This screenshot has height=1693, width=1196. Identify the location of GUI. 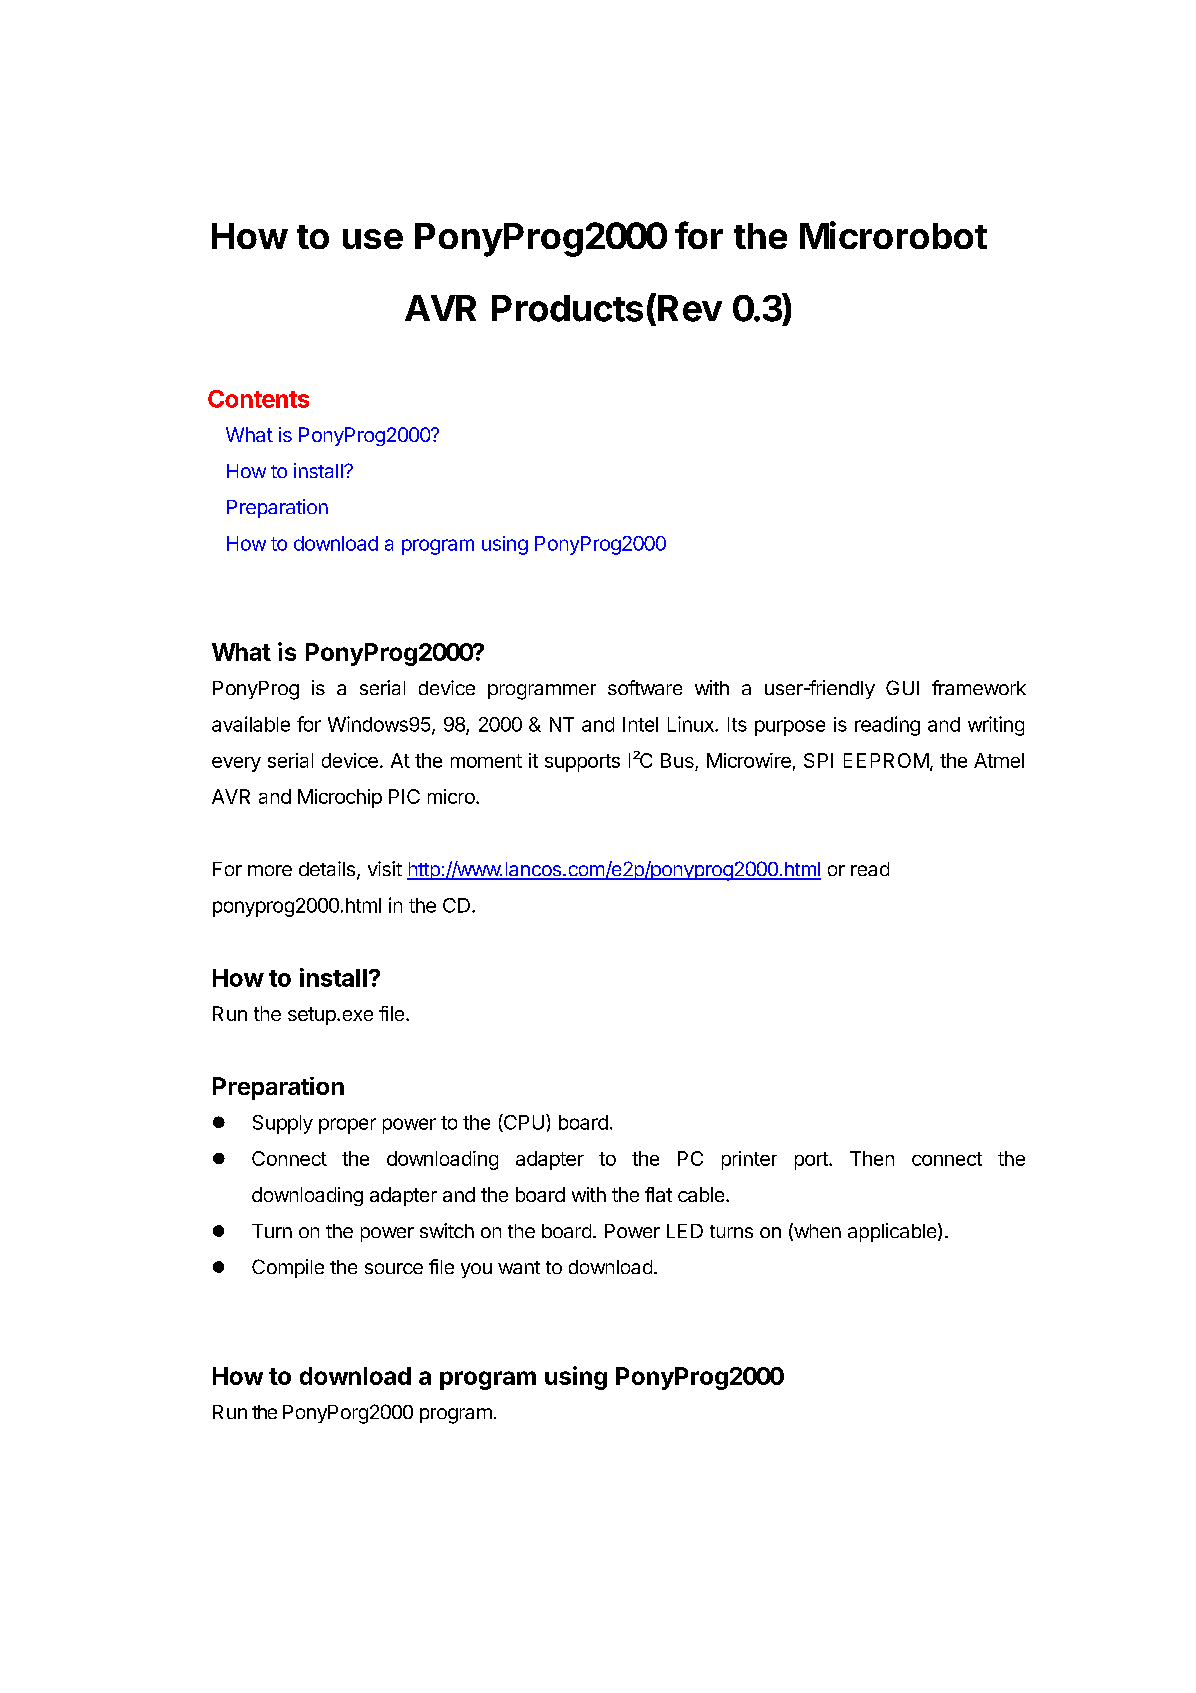
(902, 687).
